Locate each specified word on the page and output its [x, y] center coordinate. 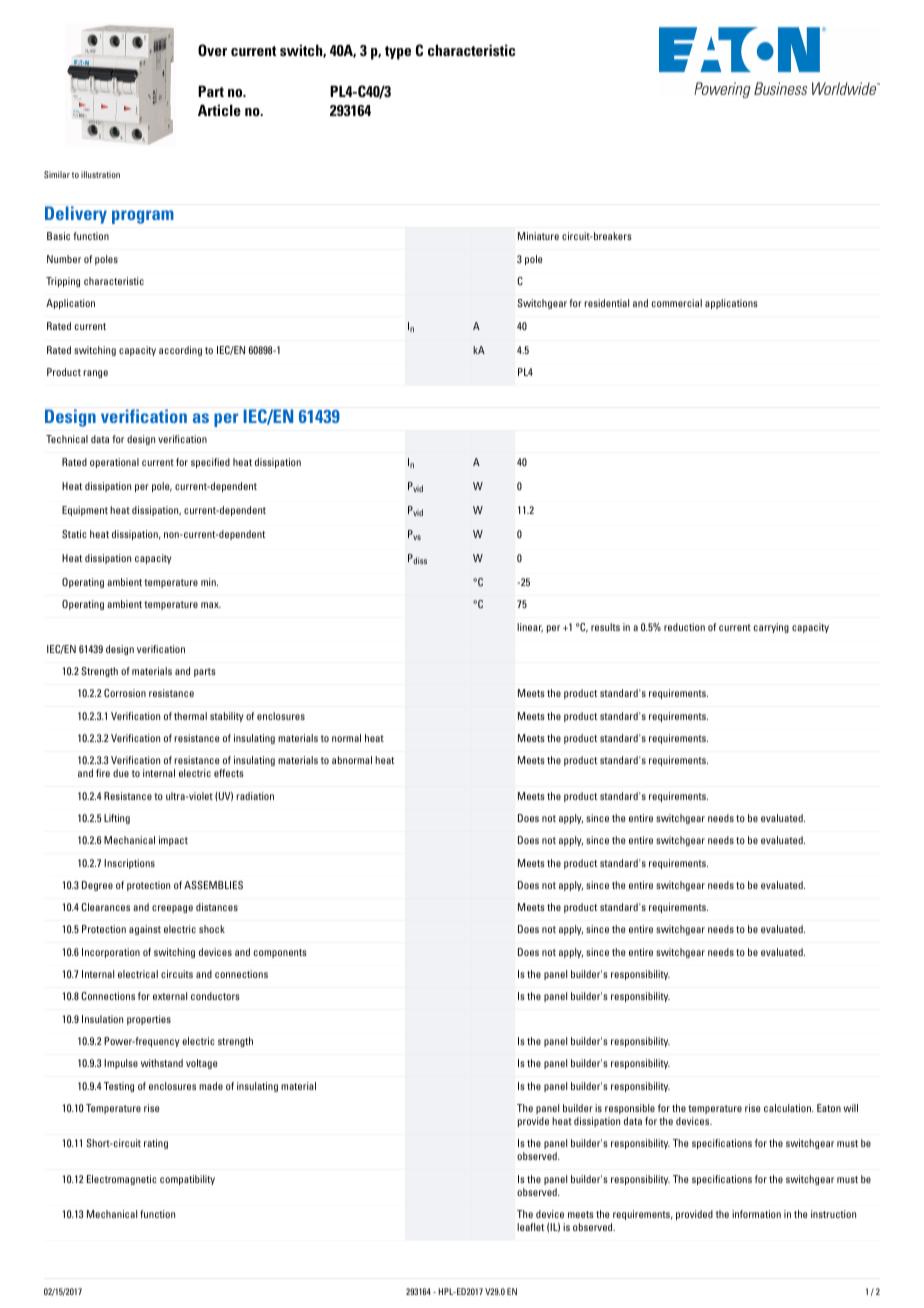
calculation [788, 1108]
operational [114, 463]
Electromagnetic [122, 1180]
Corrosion [125, 693]
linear [530, 628]
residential [607, 303]
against [145, 930]
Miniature [538, 236]
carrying [771, 628]
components [280, 953]
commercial [677, 303]
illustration [100, 174]
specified [210, 463]
